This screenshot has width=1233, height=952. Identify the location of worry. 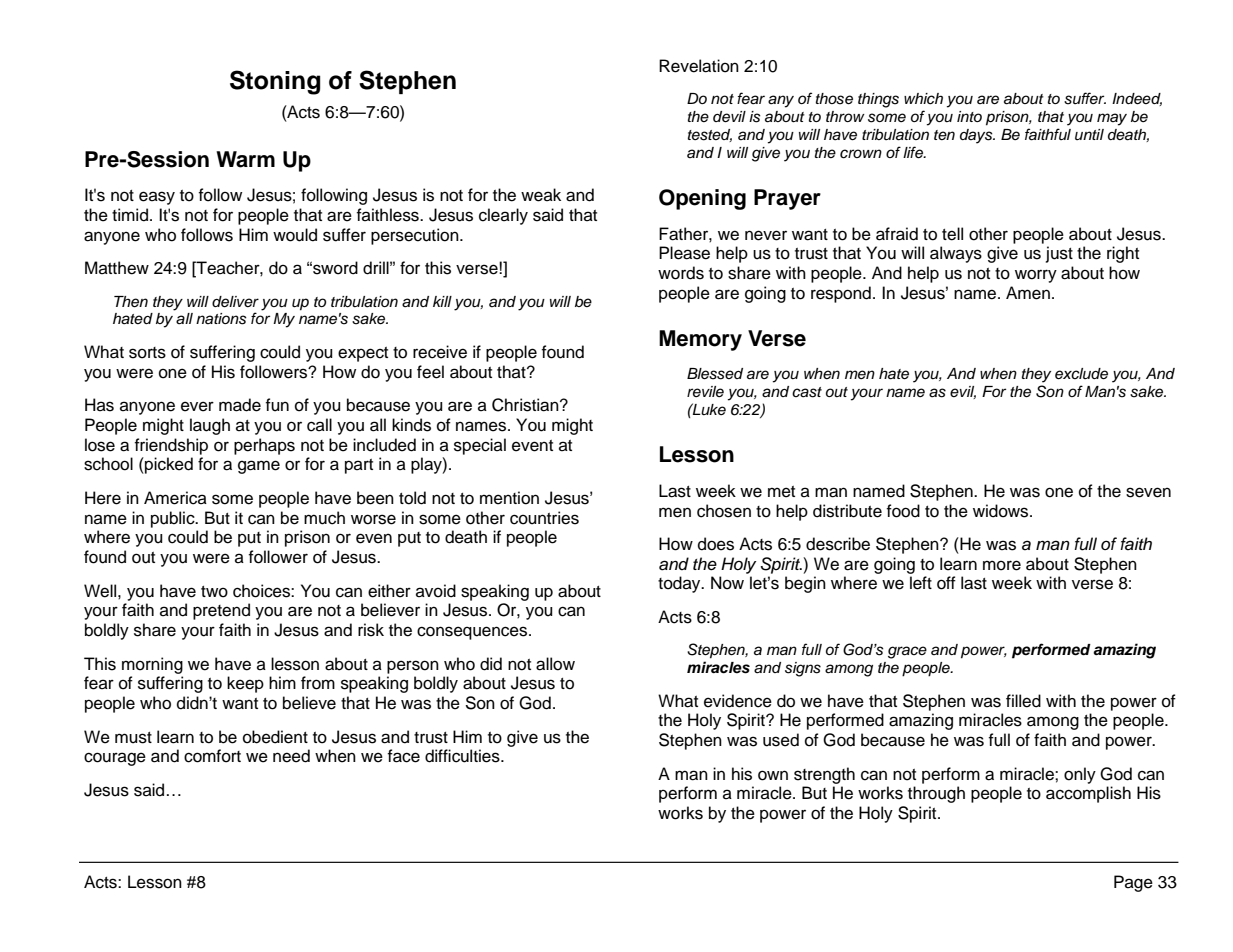
(1036, 276).
